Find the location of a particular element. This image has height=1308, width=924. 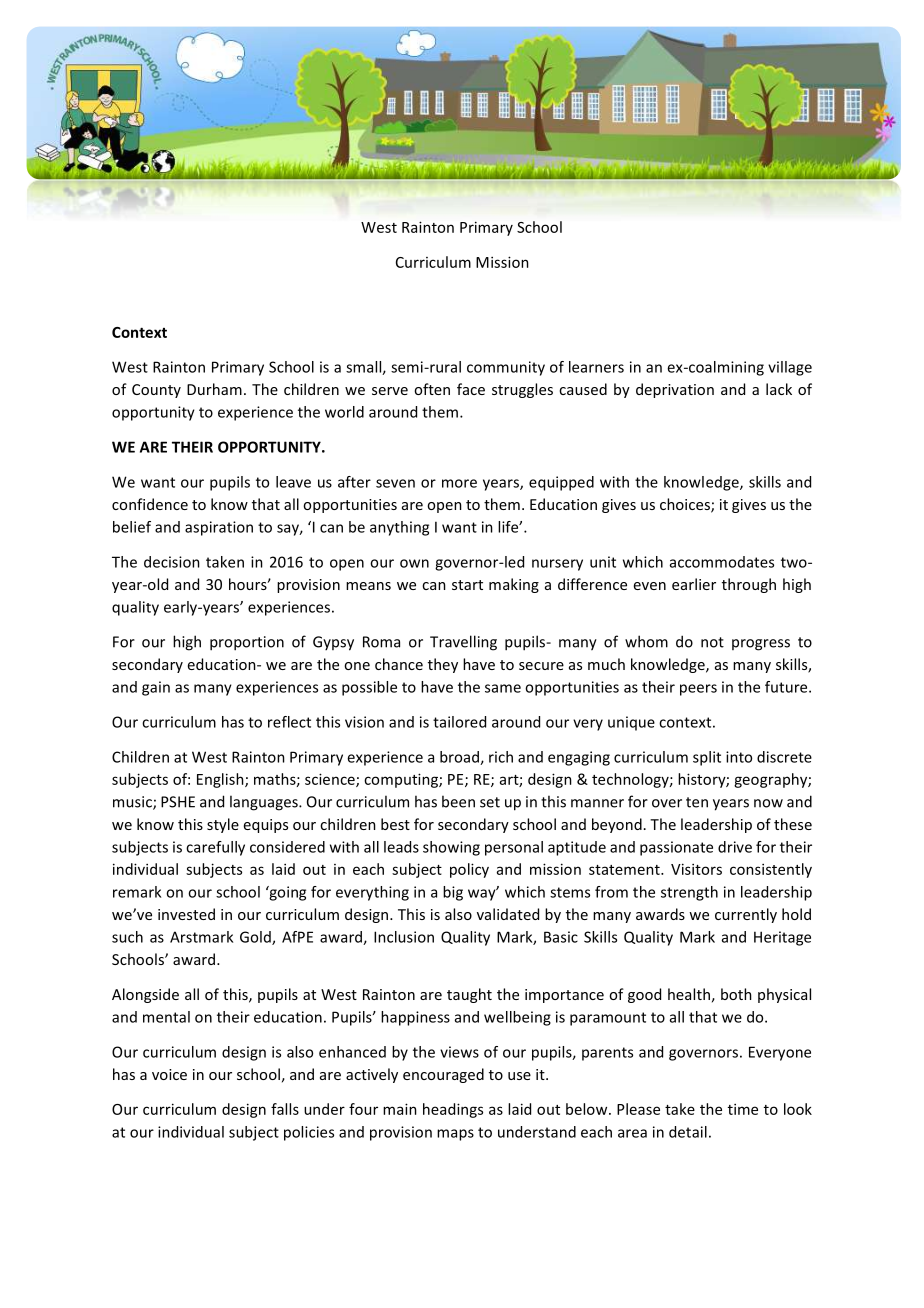

Visitors is located at coordinates (696, 869).
